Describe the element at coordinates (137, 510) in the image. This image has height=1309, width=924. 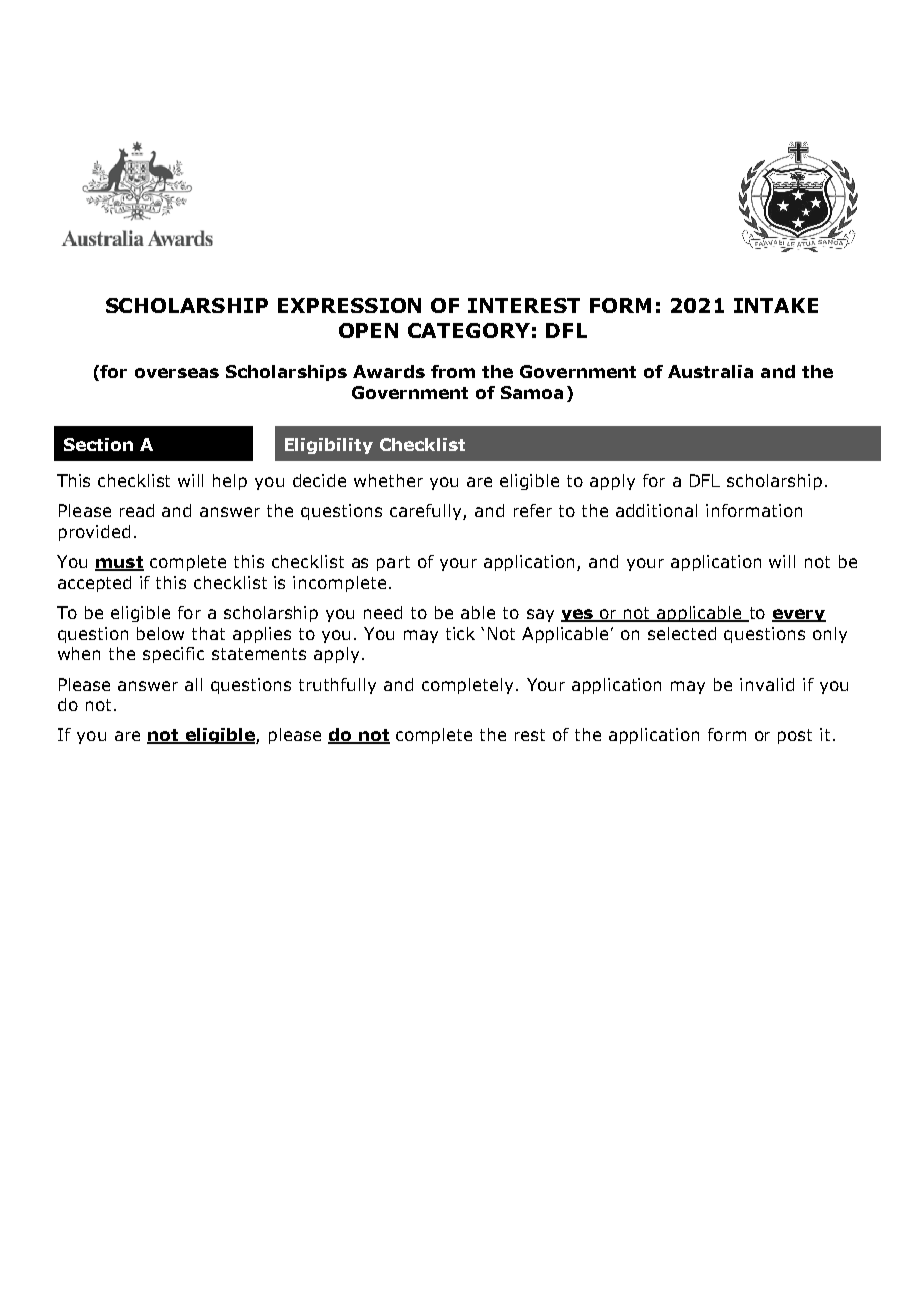
I see `read` at that location.
